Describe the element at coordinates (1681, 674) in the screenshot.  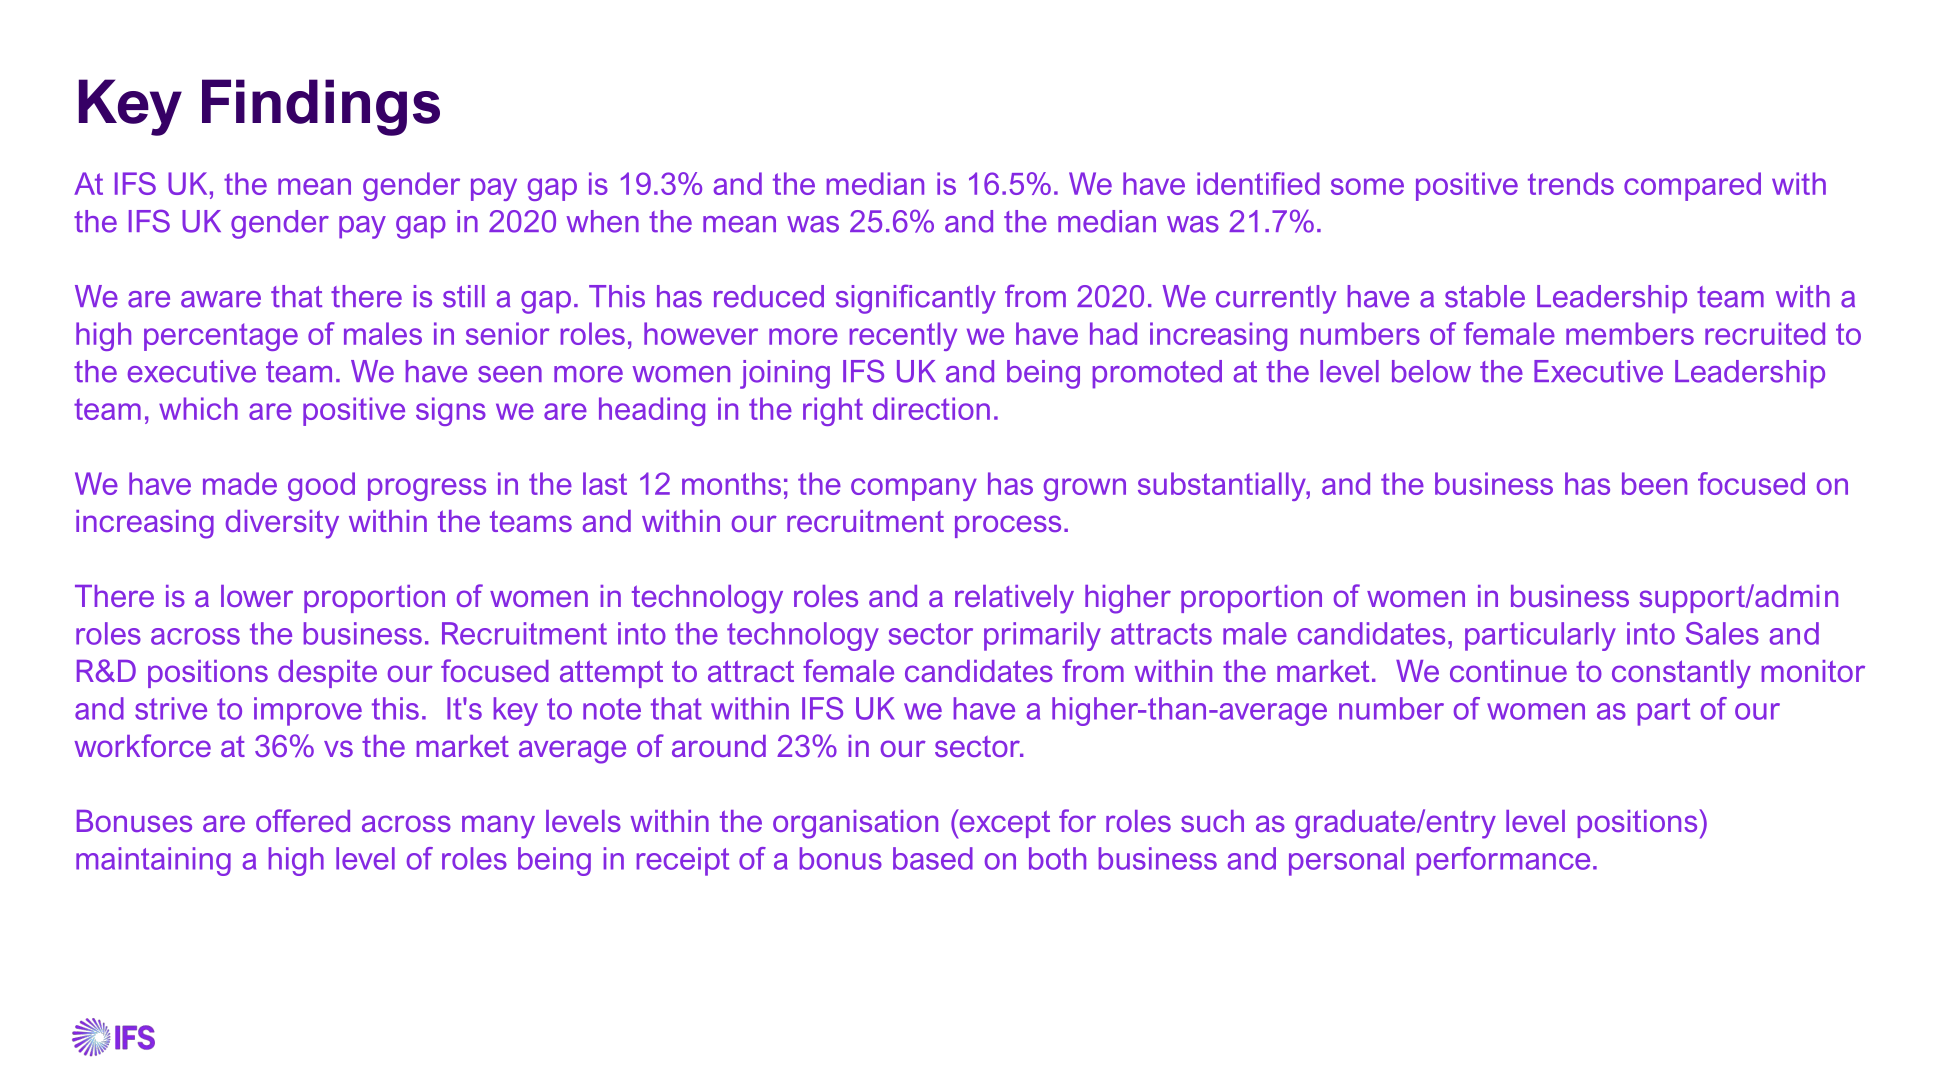
I see `constantly` at that location.
